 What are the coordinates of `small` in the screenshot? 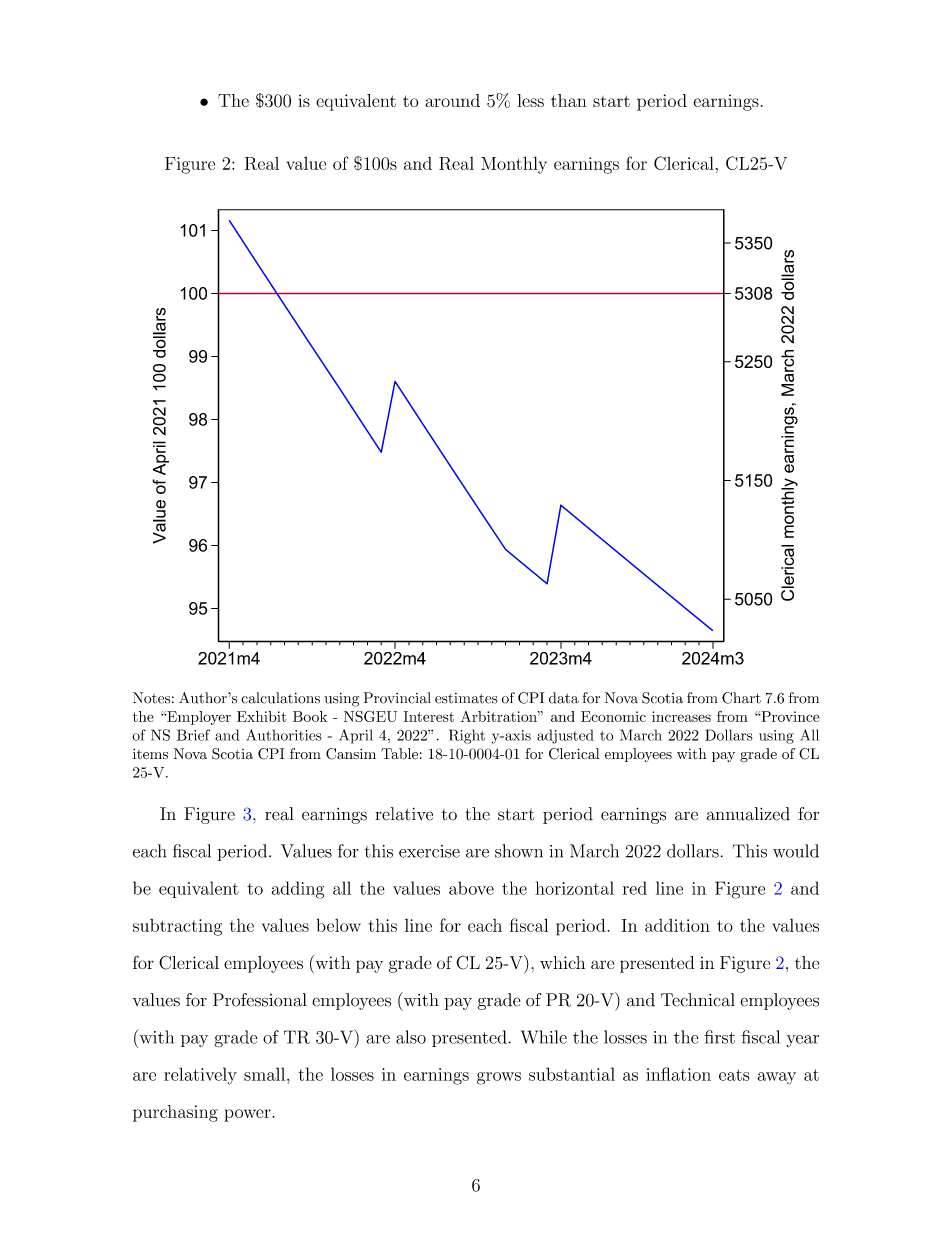 It's located at (266, 1074).
